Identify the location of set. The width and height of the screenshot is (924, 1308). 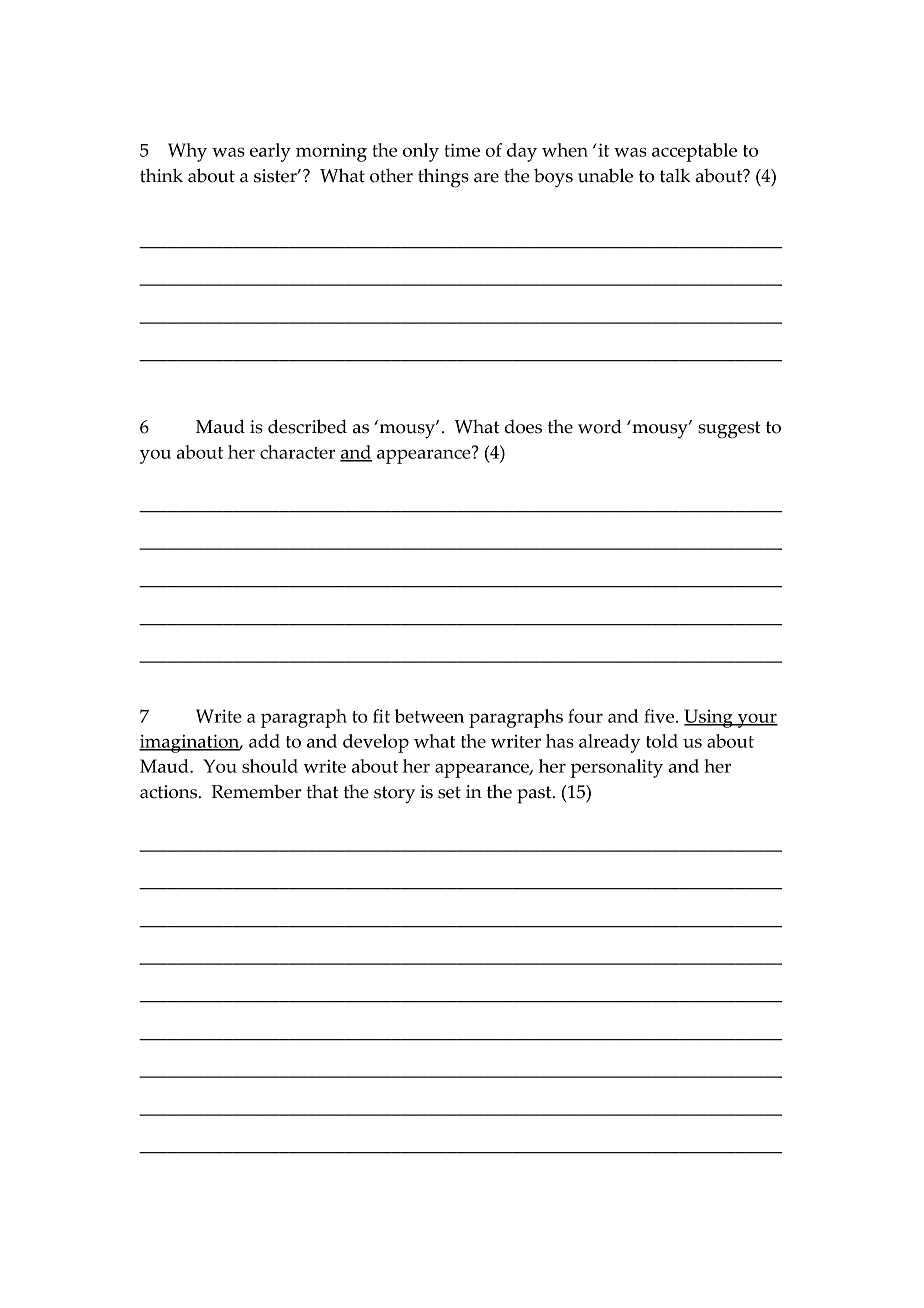
(449, 792).
